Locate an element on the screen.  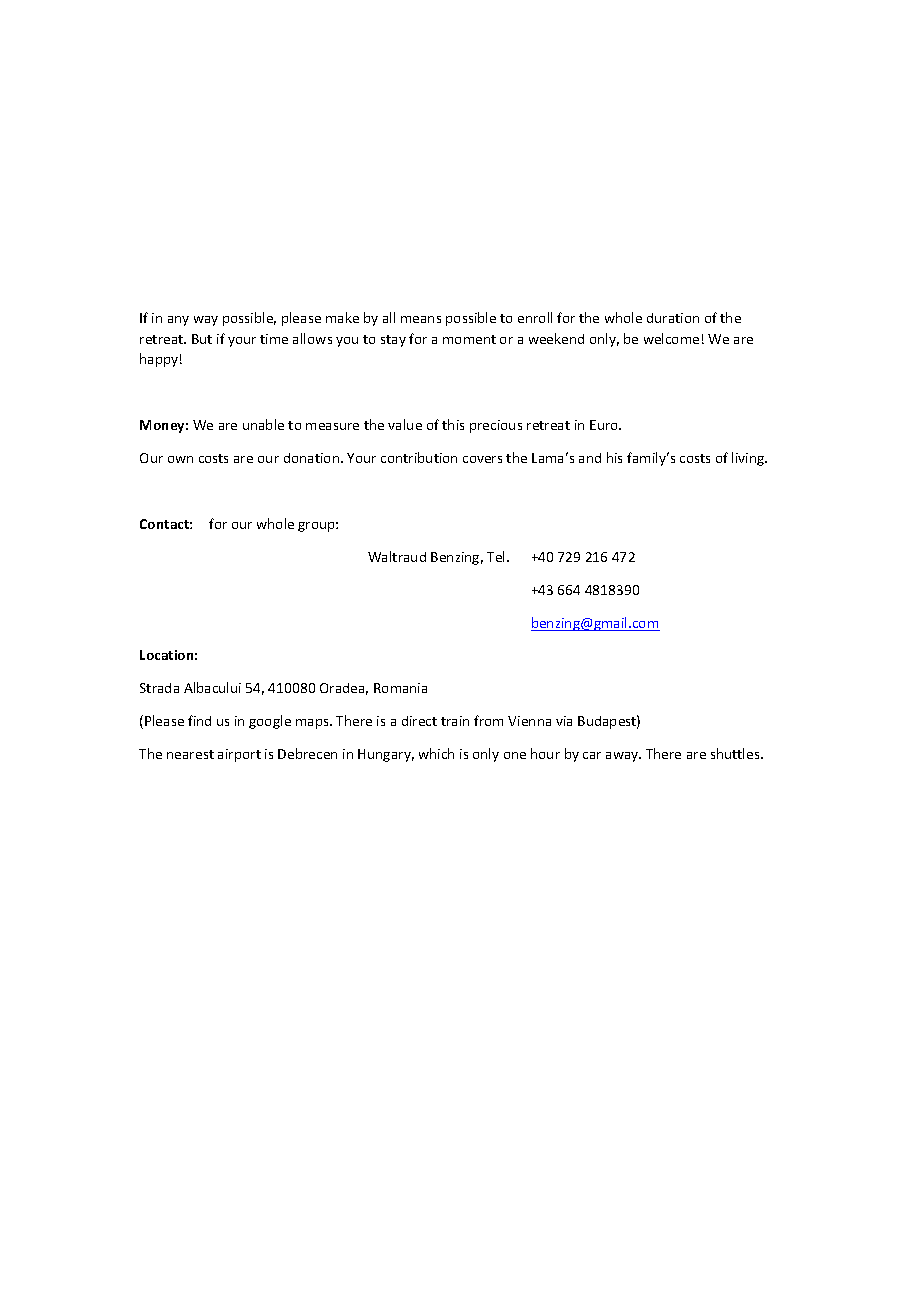
time is located at coordinates (274, 339).
